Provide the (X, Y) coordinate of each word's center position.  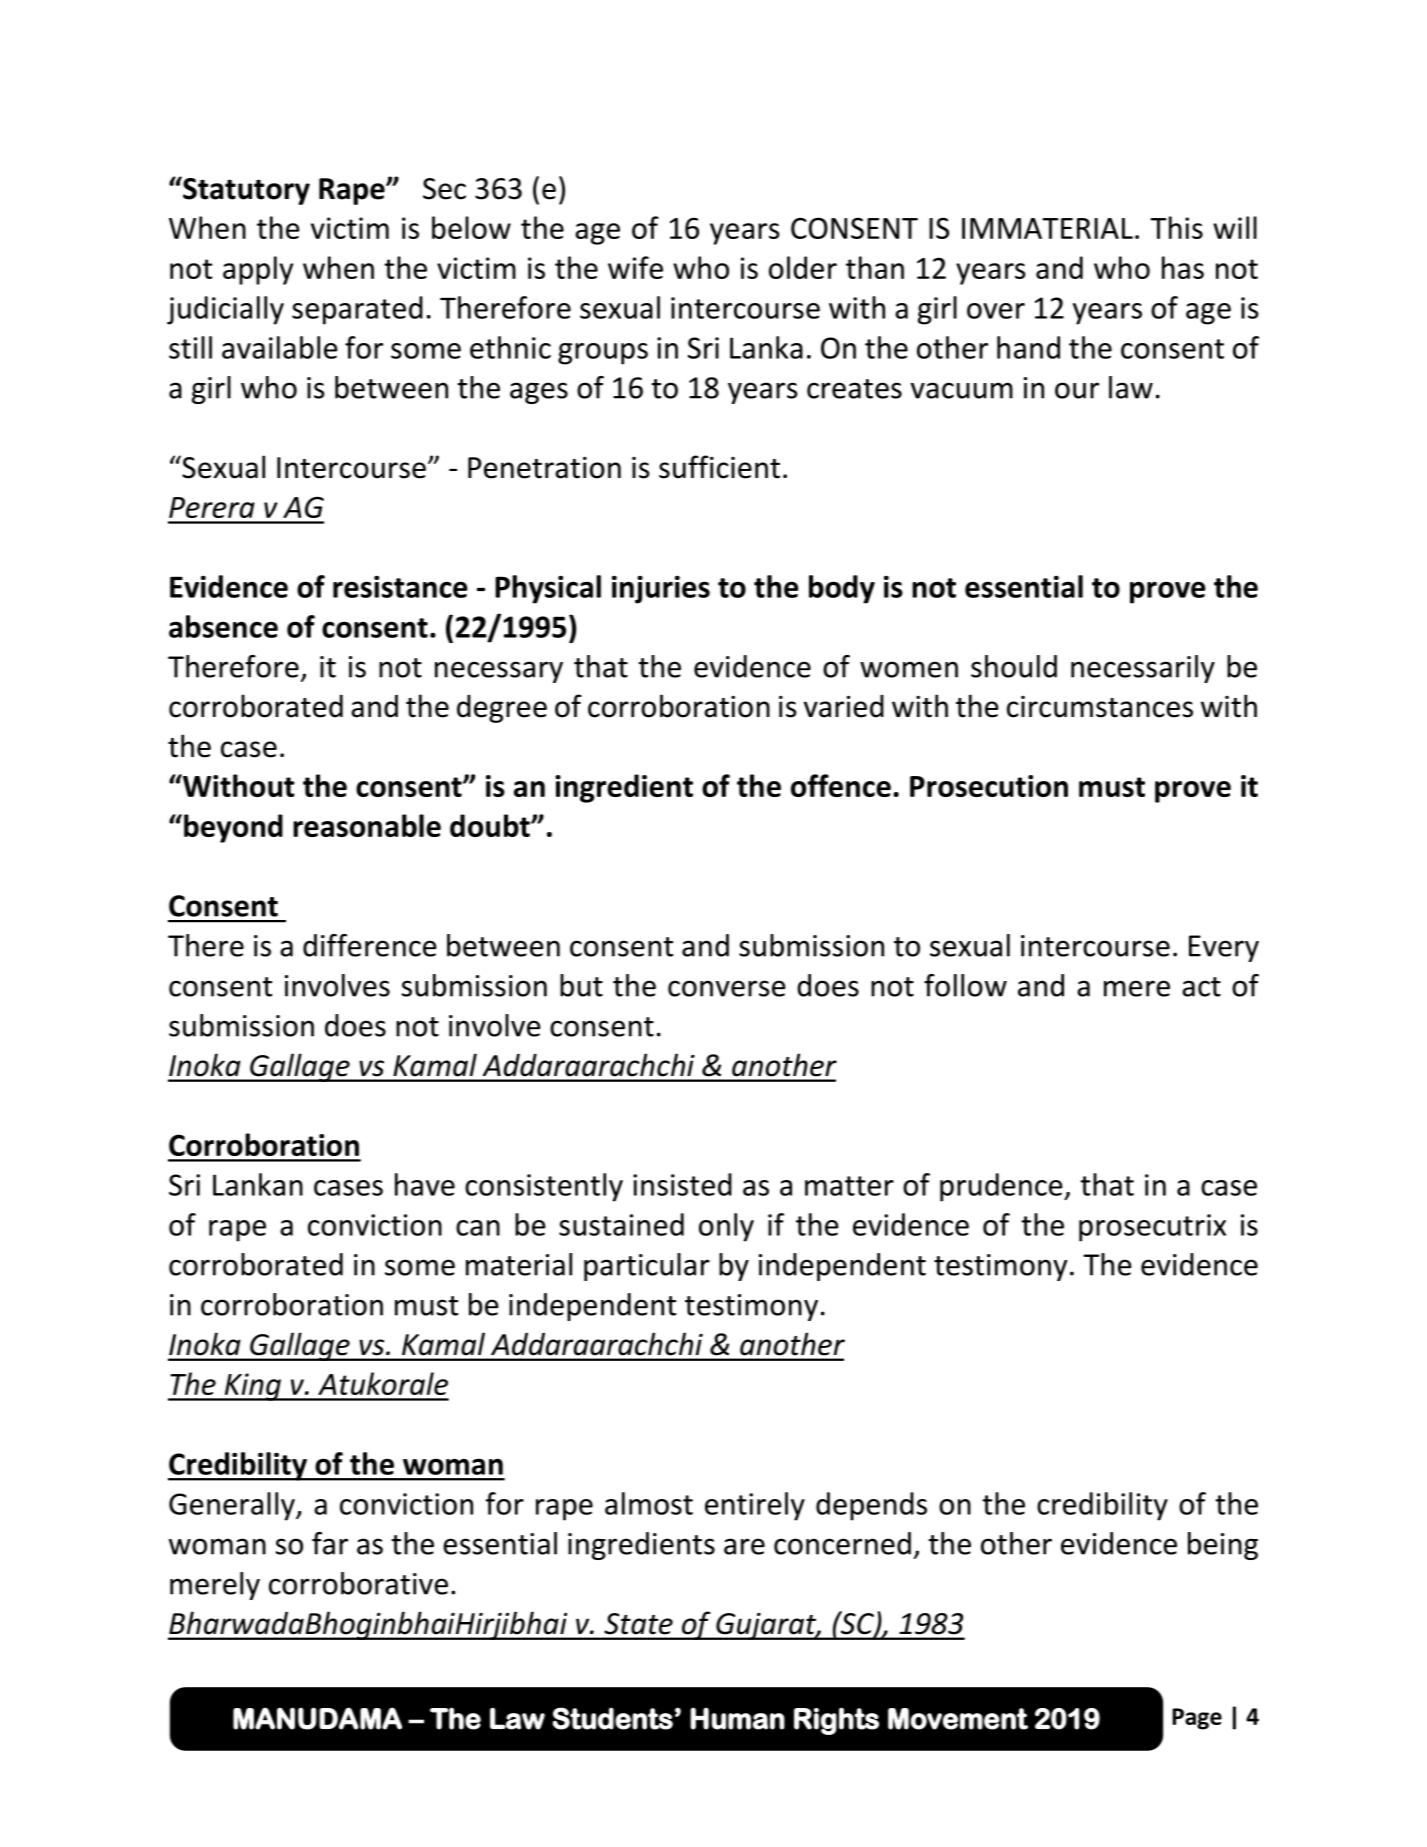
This (1176, 227)
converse (727, 988)
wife (635, 267)
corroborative (358, 1583)
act (1201, 987)
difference (370, 945)
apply (258, 270)
